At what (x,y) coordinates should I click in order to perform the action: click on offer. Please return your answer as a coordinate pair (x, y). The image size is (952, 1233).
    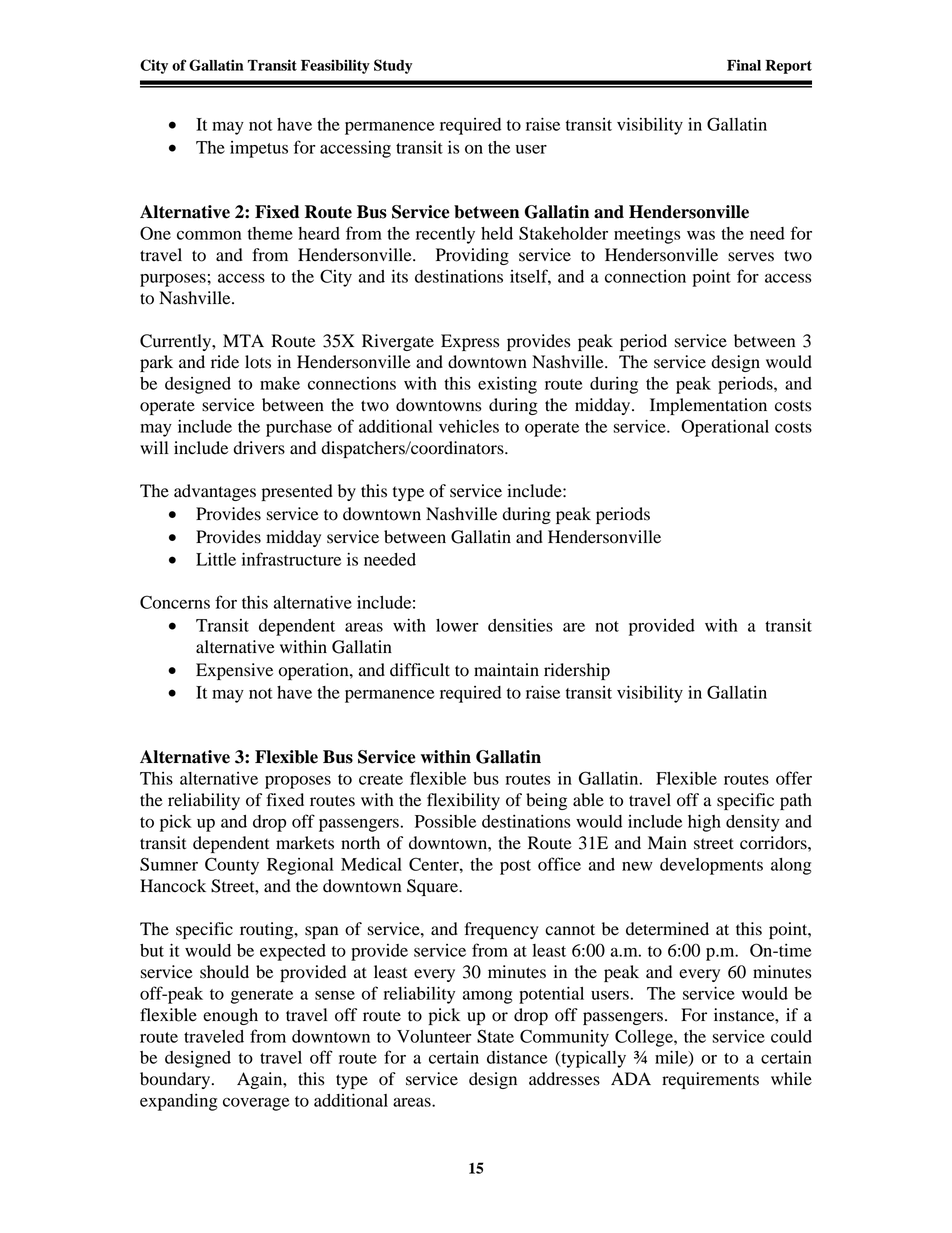
    Looking at the image, I should click on (794, 778).
